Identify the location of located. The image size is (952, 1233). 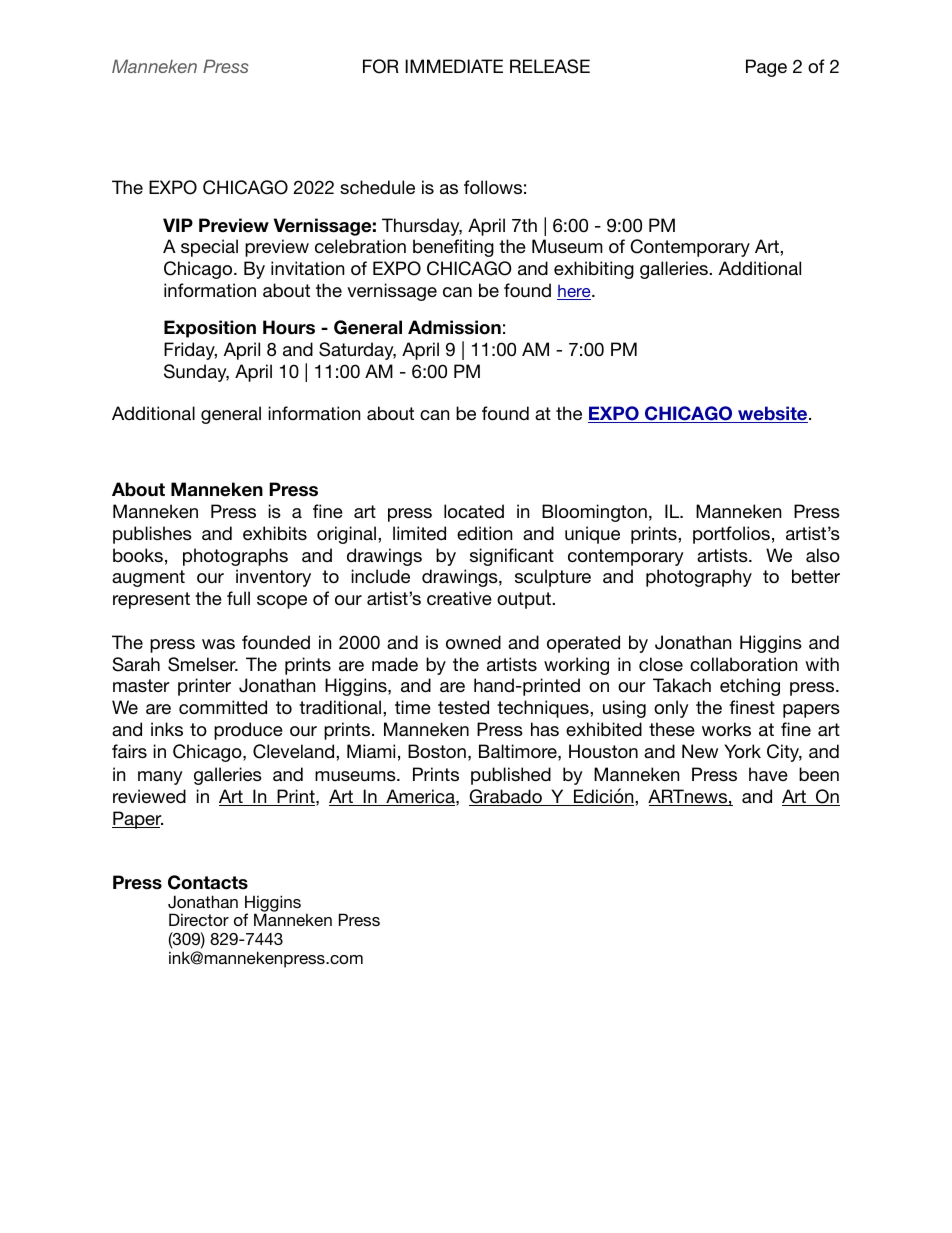
(474, 511).
